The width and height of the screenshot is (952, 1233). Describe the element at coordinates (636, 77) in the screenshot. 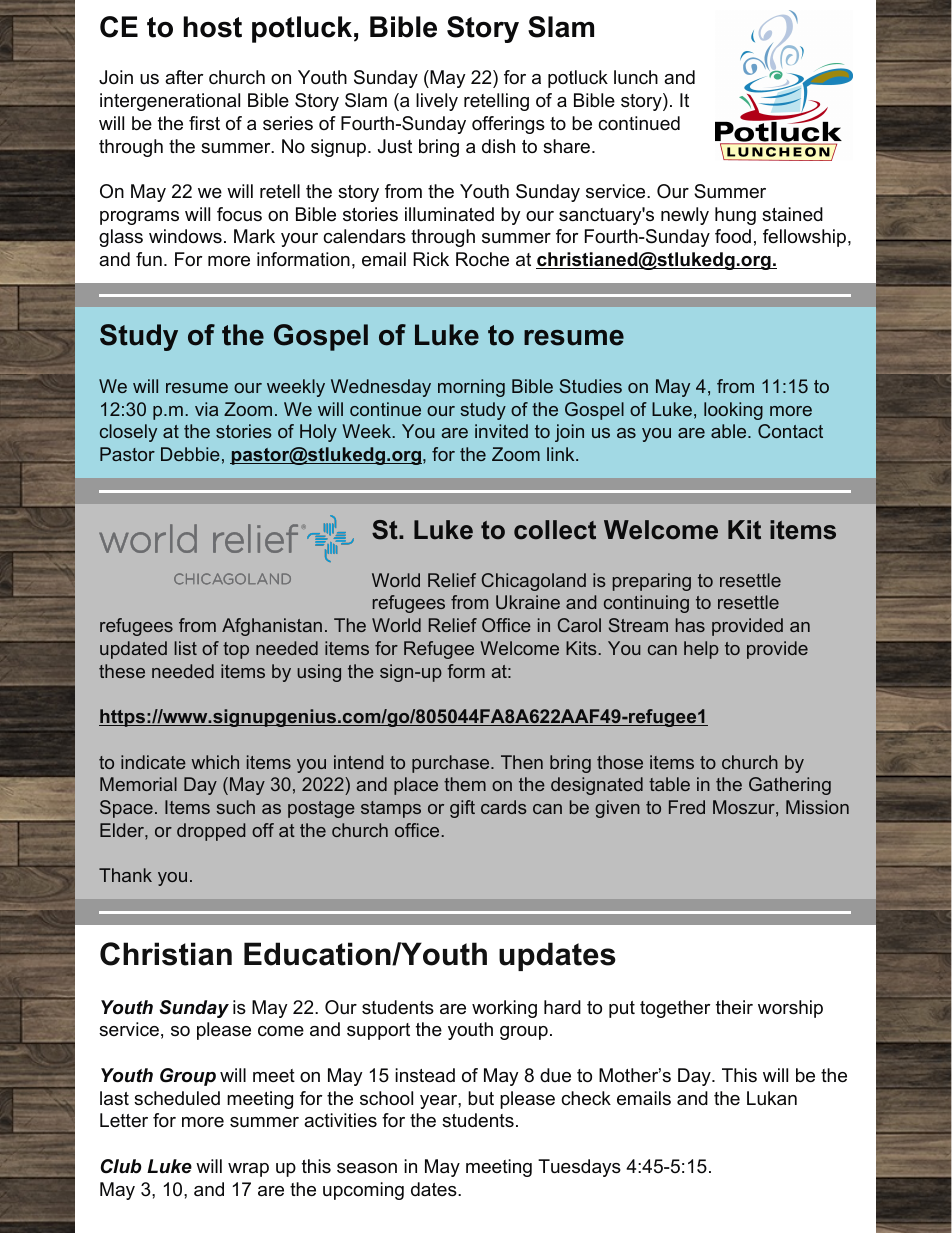

I see `lunch` at that location.
